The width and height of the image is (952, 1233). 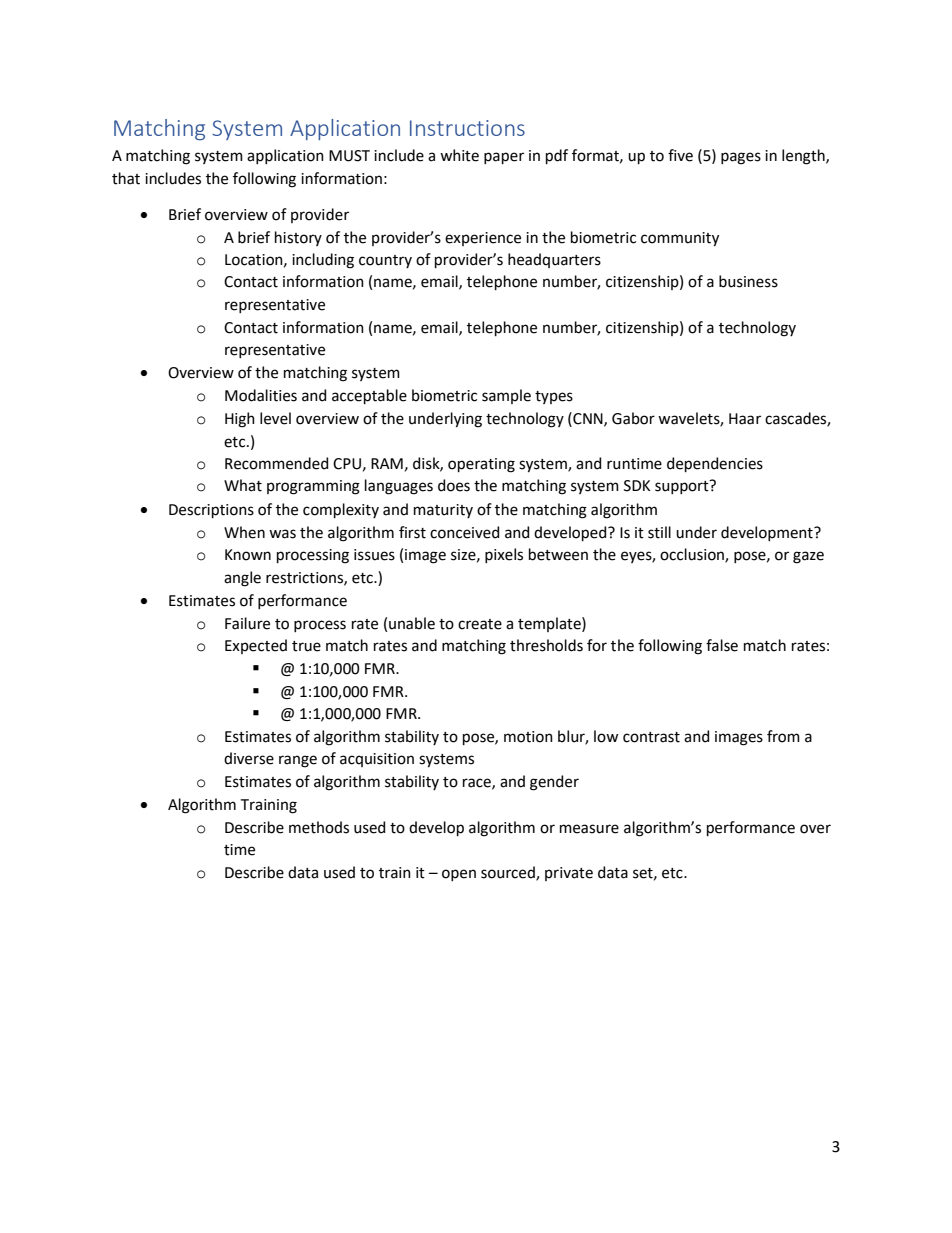 What do you see at coordinates (589, 829) in the image?
I see `measure` at bounding box center [589, 829].
